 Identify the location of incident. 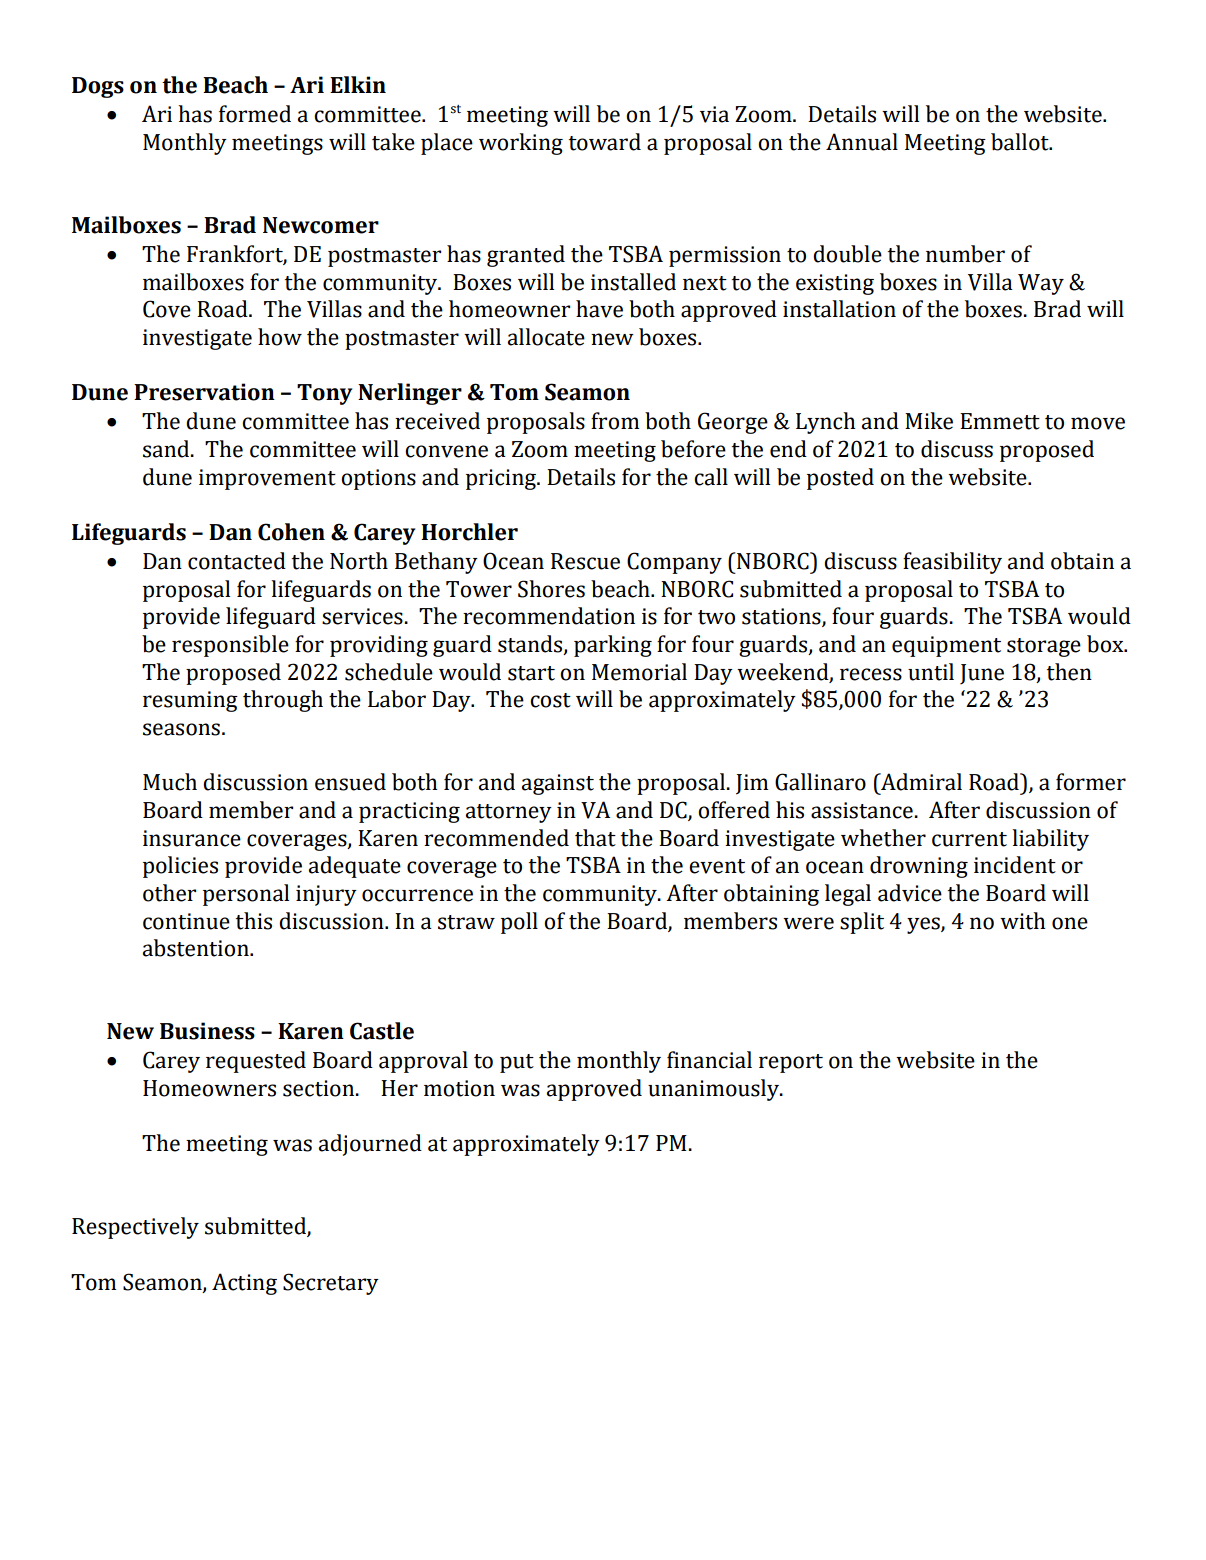
(1015, 865).
